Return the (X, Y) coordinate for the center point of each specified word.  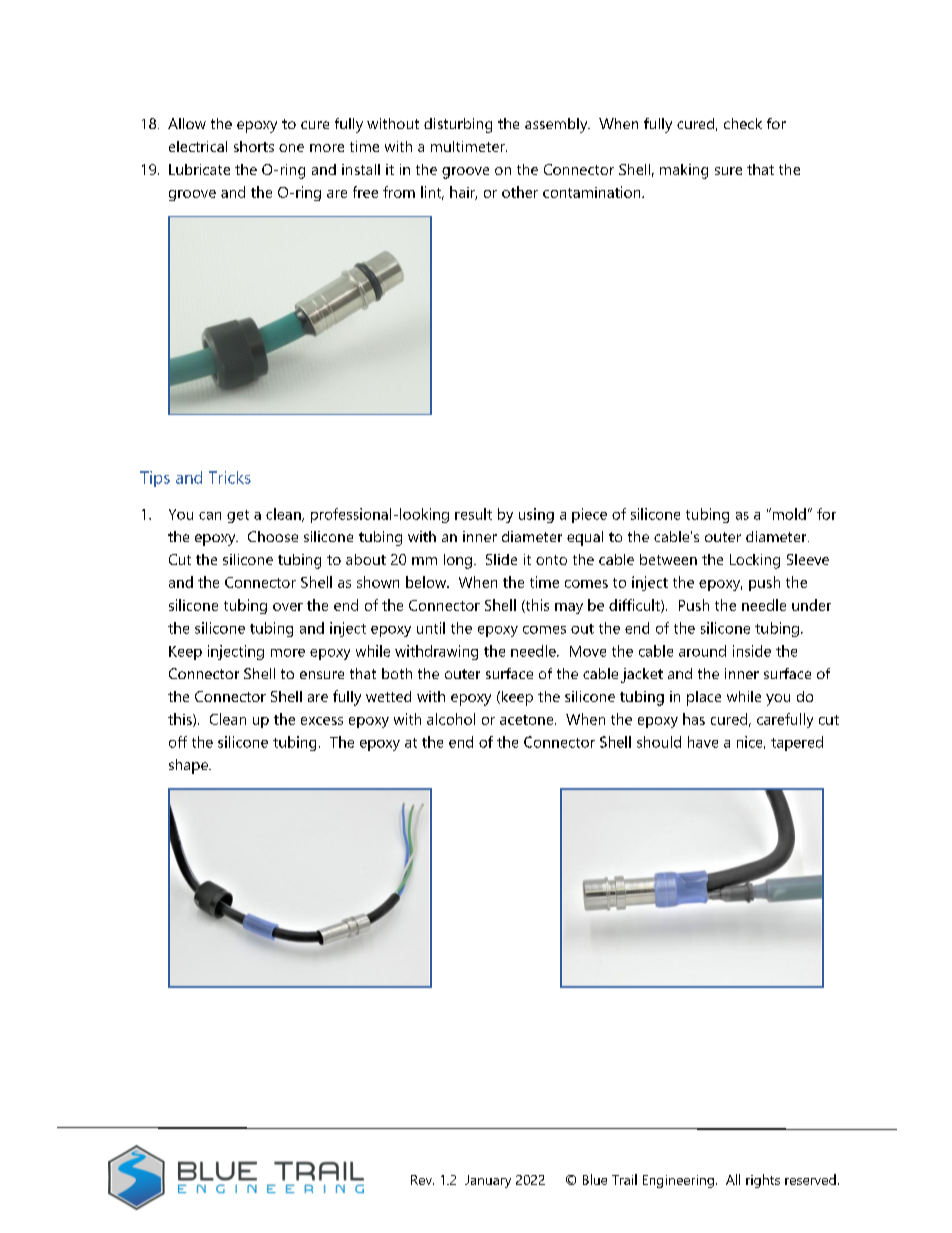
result (473, 514)
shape (189, 766)
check (743, 123)
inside (752, 651)
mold (788, 514)
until (431, 628)
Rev (422, 1180)
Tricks (230, 477)
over (288, 607)
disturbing (458, 125)
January (488, 1181)
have (703, 742)
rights (763, 1181)
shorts (254, 146)
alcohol (451, 719)
